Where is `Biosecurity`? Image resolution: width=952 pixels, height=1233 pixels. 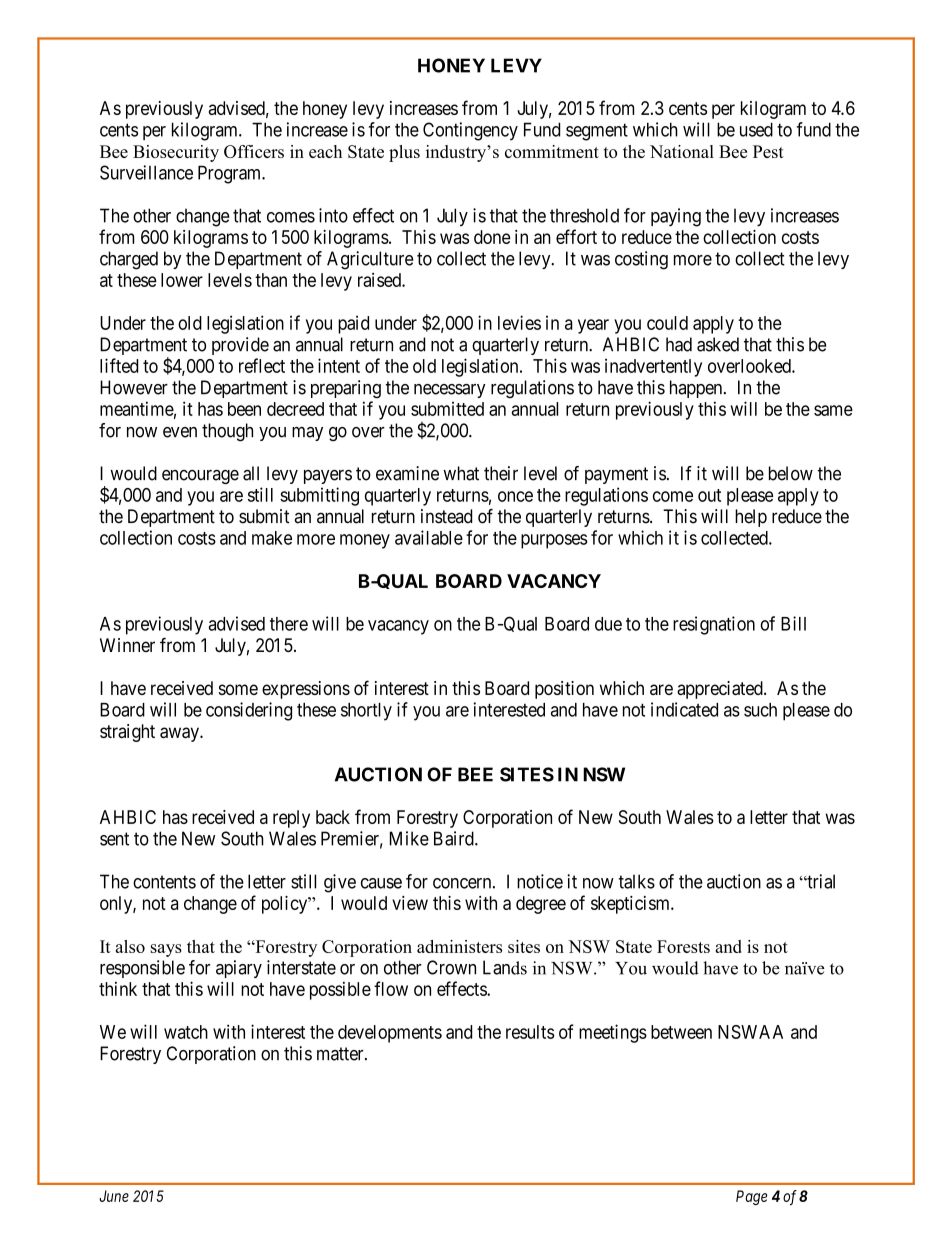
Biosecurity is located at coordinates (176, 153).
